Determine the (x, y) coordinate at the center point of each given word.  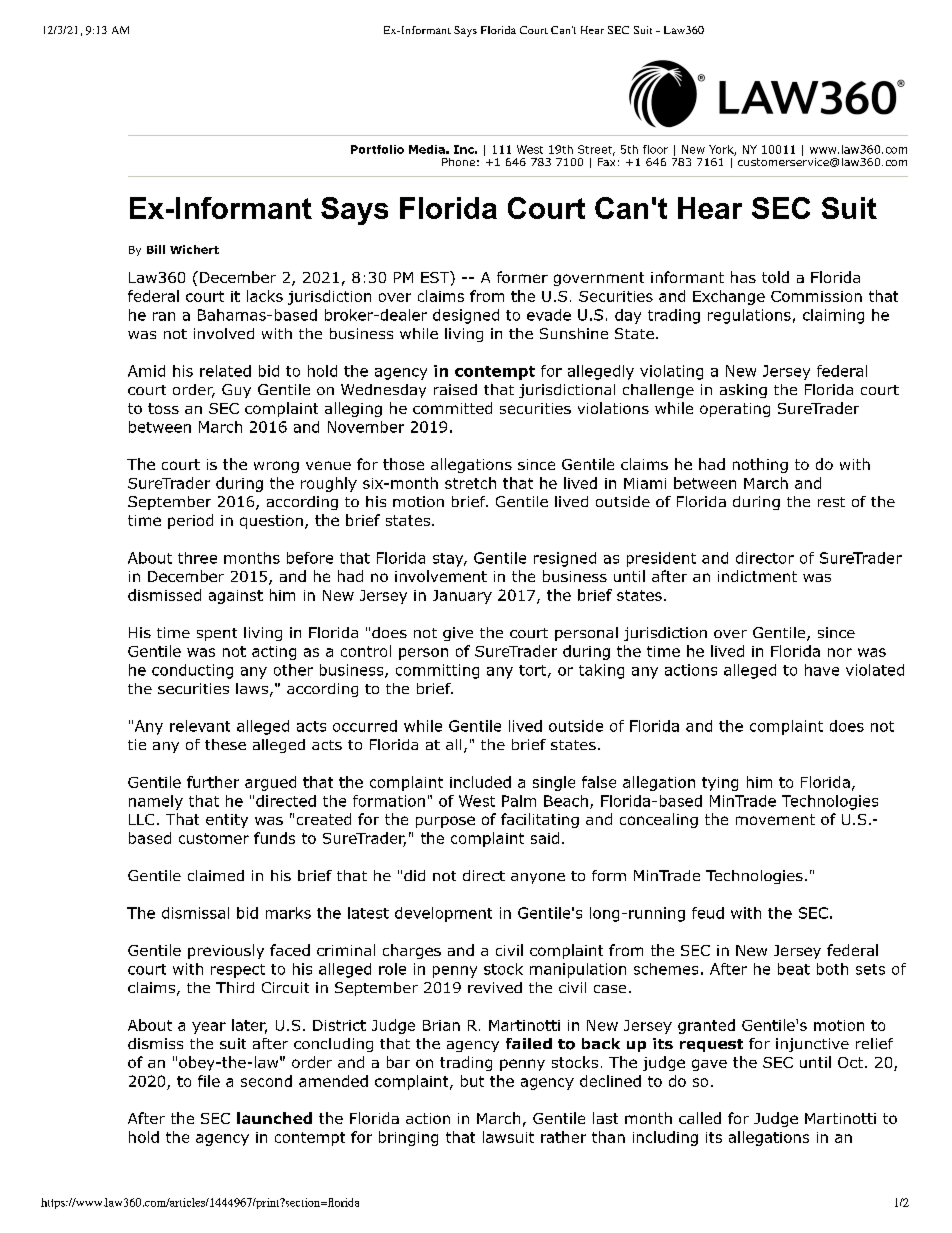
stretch (470, 483)
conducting (192, 671)
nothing (760, 465)
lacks (265, 296)
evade (549, 315)
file (209, 1081)
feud (708, 913)
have (822, 670)
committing (437, 671)
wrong (276, 467)
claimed (216, 875)
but (472, 1081)
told (775, 277)
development (443, 914)
